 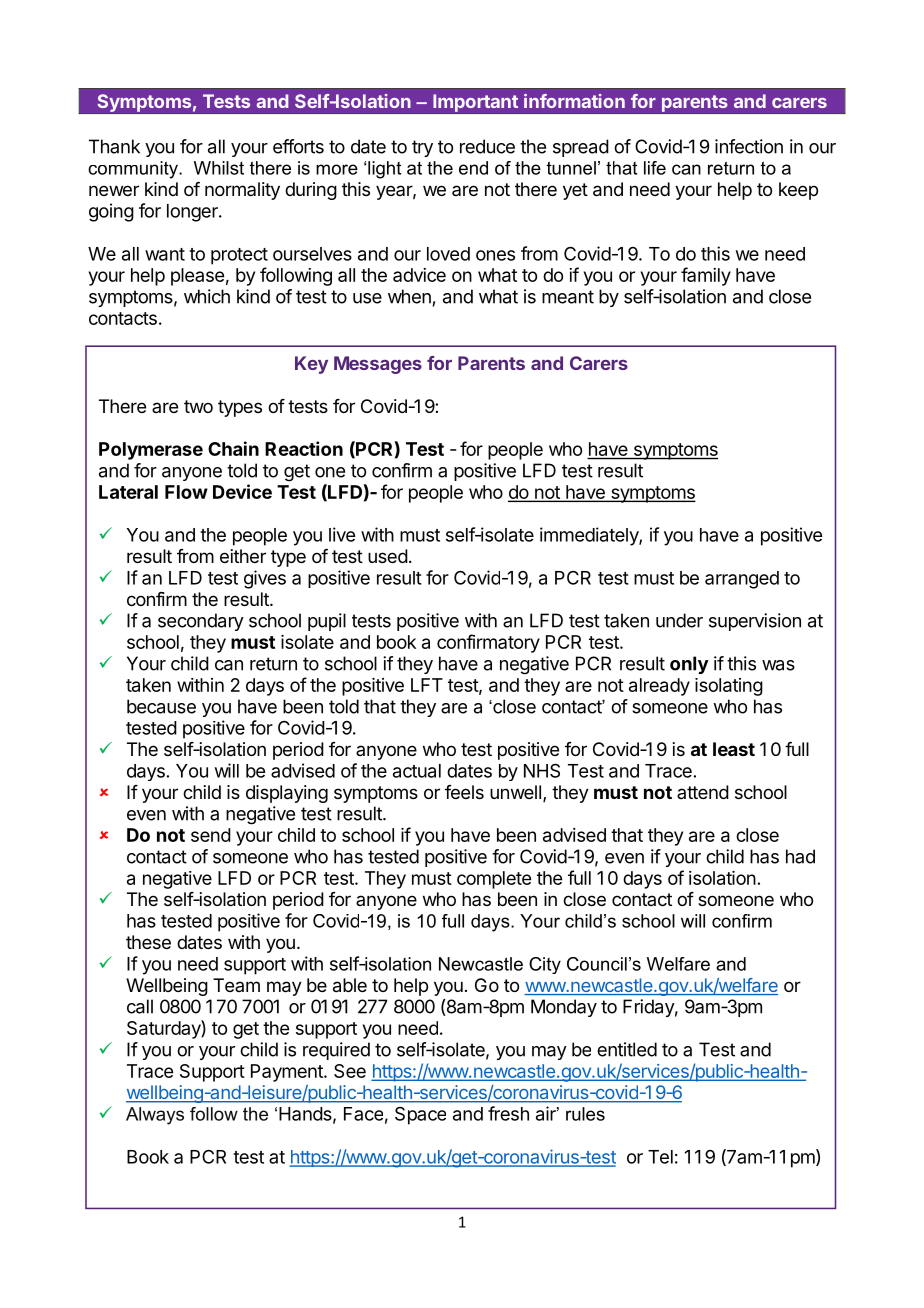 I want to click on because, so click(x=161, y=706).
